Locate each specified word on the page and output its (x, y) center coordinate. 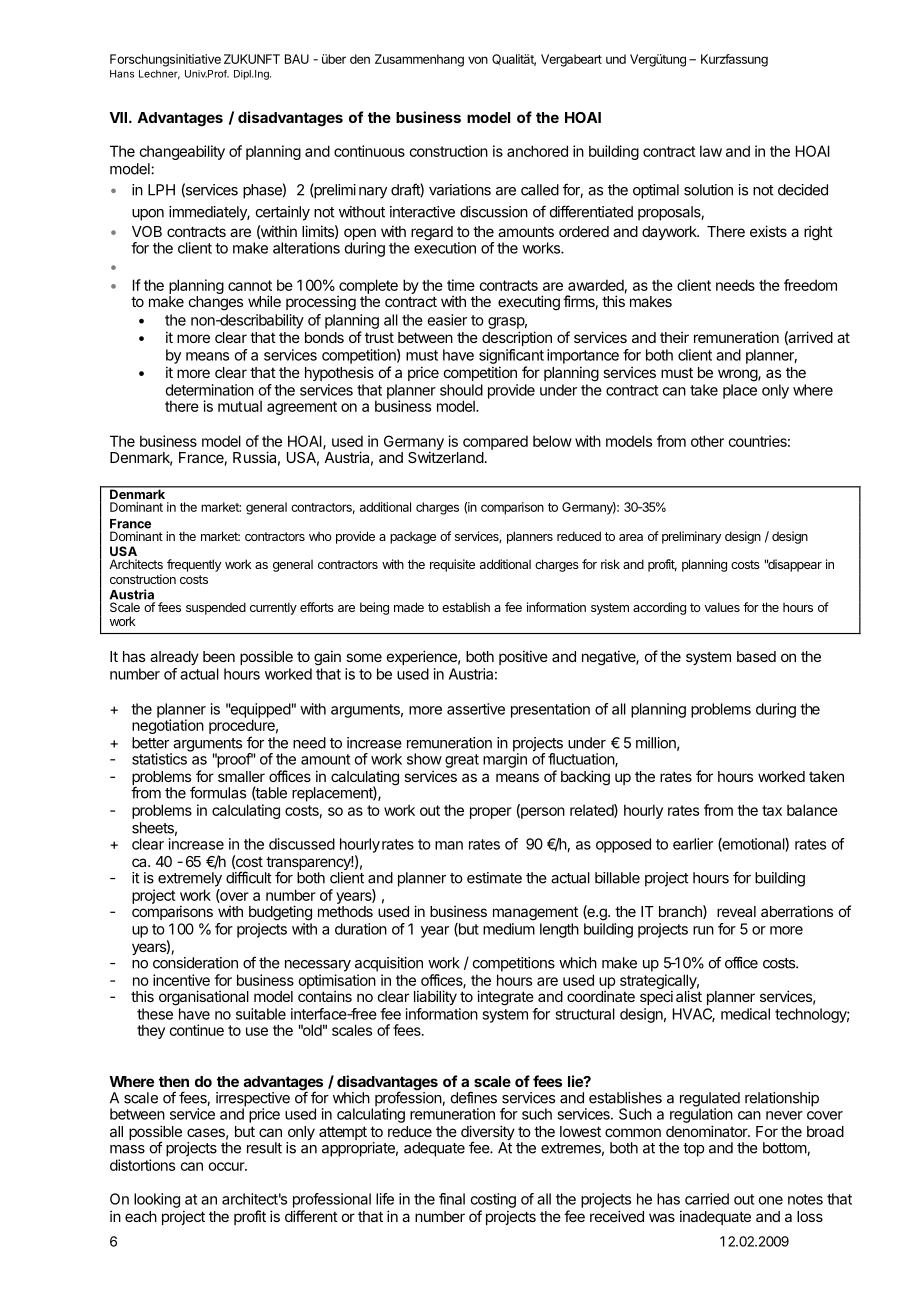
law (711, 151)
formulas (218, 792)
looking (157, 1200)
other (707, 441)
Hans (122, 74)
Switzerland (446, 456)
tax (772, 810)
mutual (240, 406)
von (478, 60)
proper (491, 813)
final (452, 1199)
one (770, 1200)
